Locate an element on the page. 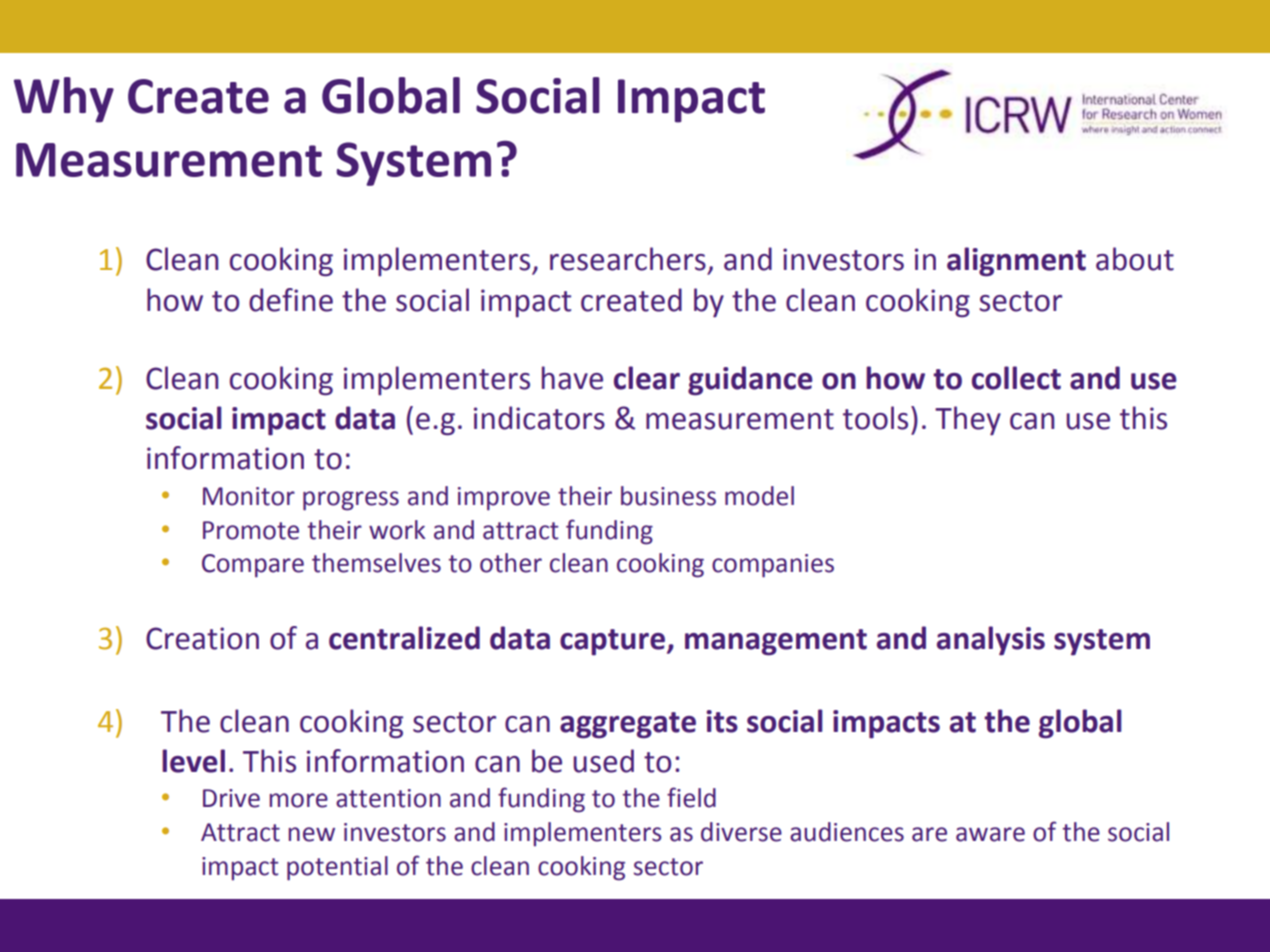 The image size is (1270, 952). new is located at coordinates (311, 834).
